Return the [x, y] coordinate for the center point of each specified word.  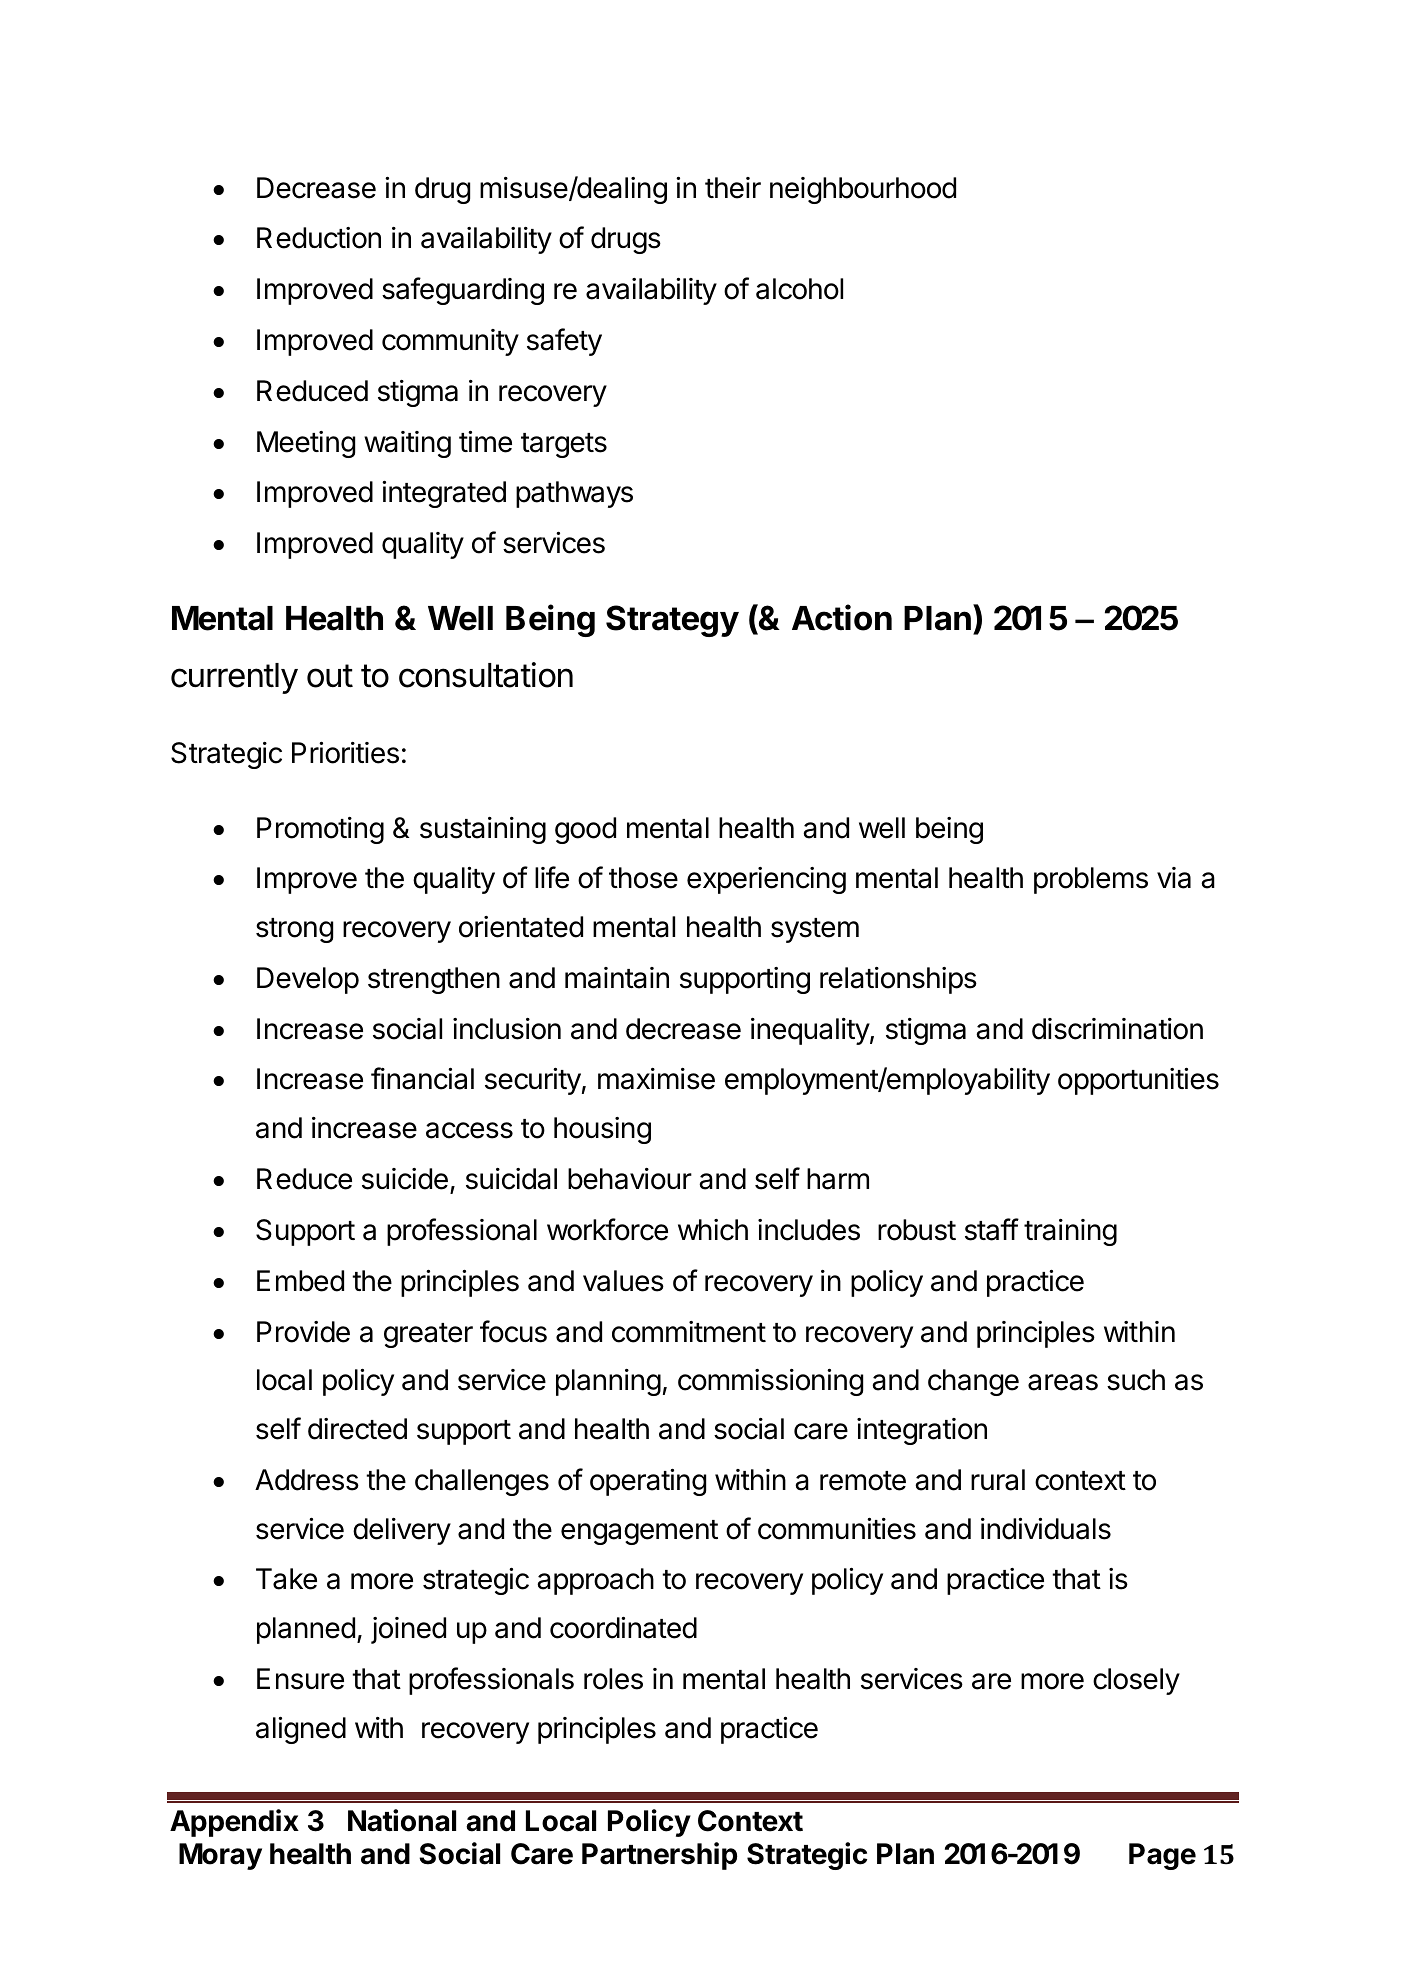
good [585, 830]
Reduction [319, 238]
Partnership [659, 1856]
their [733, 188]
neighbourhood [863, 190]
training [1070, 1232]
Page [1162, 1856]
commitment [689, 1332]
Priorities [345, 753]
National [402, 1820]
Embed [300, 1281]
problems [1091, 880]
